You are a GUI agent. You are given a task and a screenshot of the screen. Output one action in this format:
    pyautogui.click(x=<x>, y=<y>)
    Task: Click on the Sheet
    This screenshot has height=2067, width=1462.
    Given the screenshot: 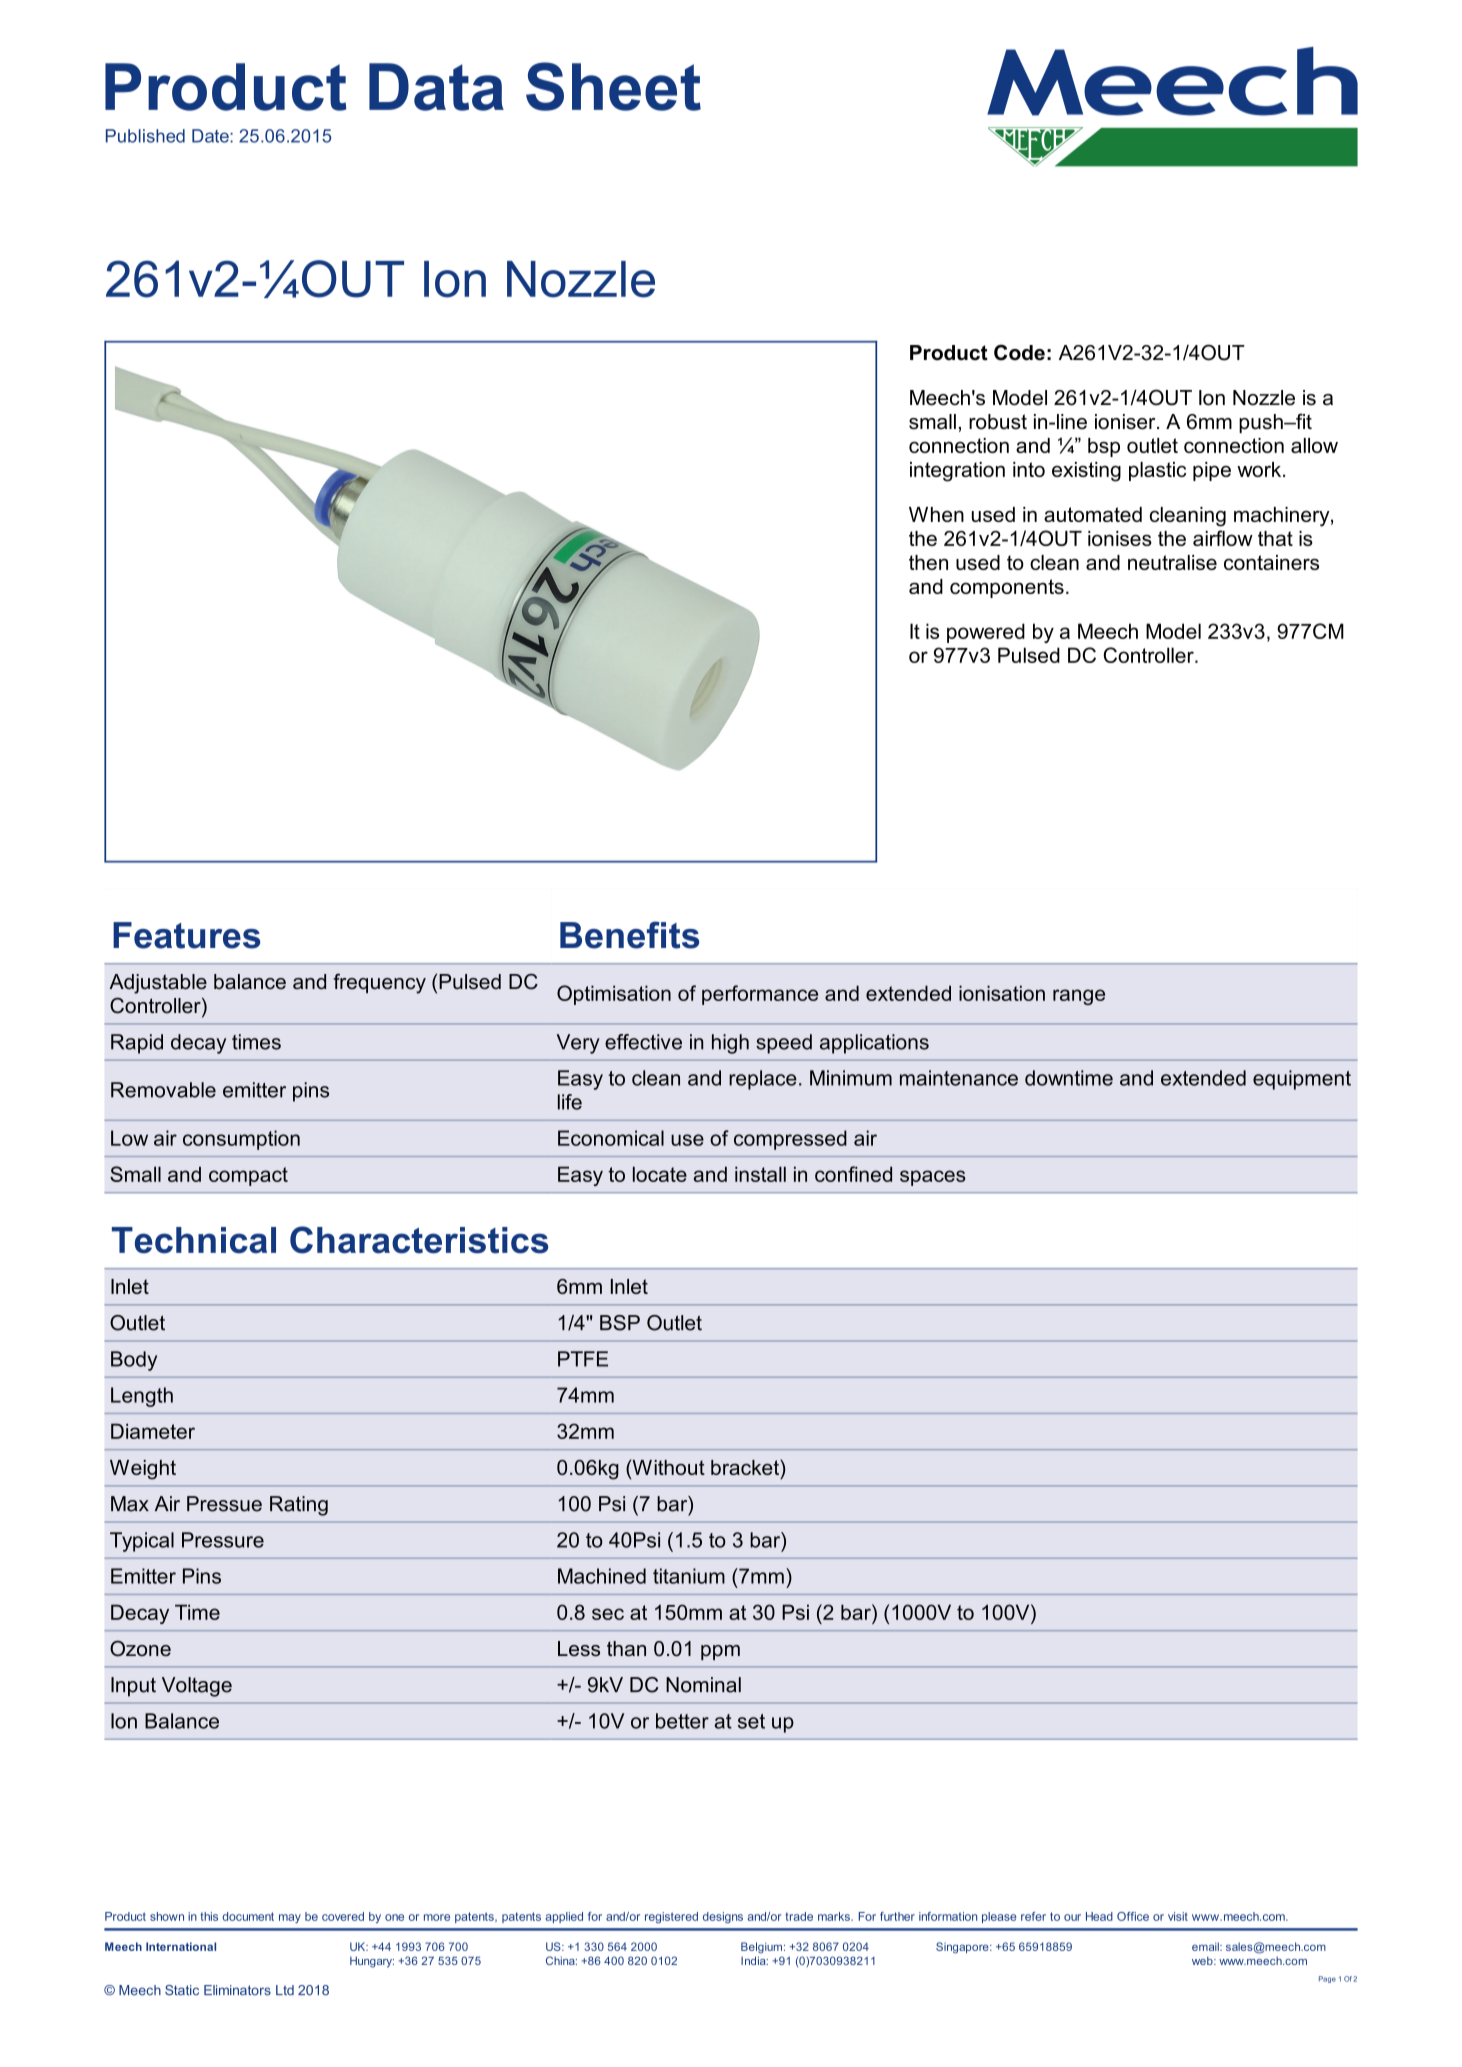 What is the action you would take?
    pyautogui.click(x=613, y=86)
